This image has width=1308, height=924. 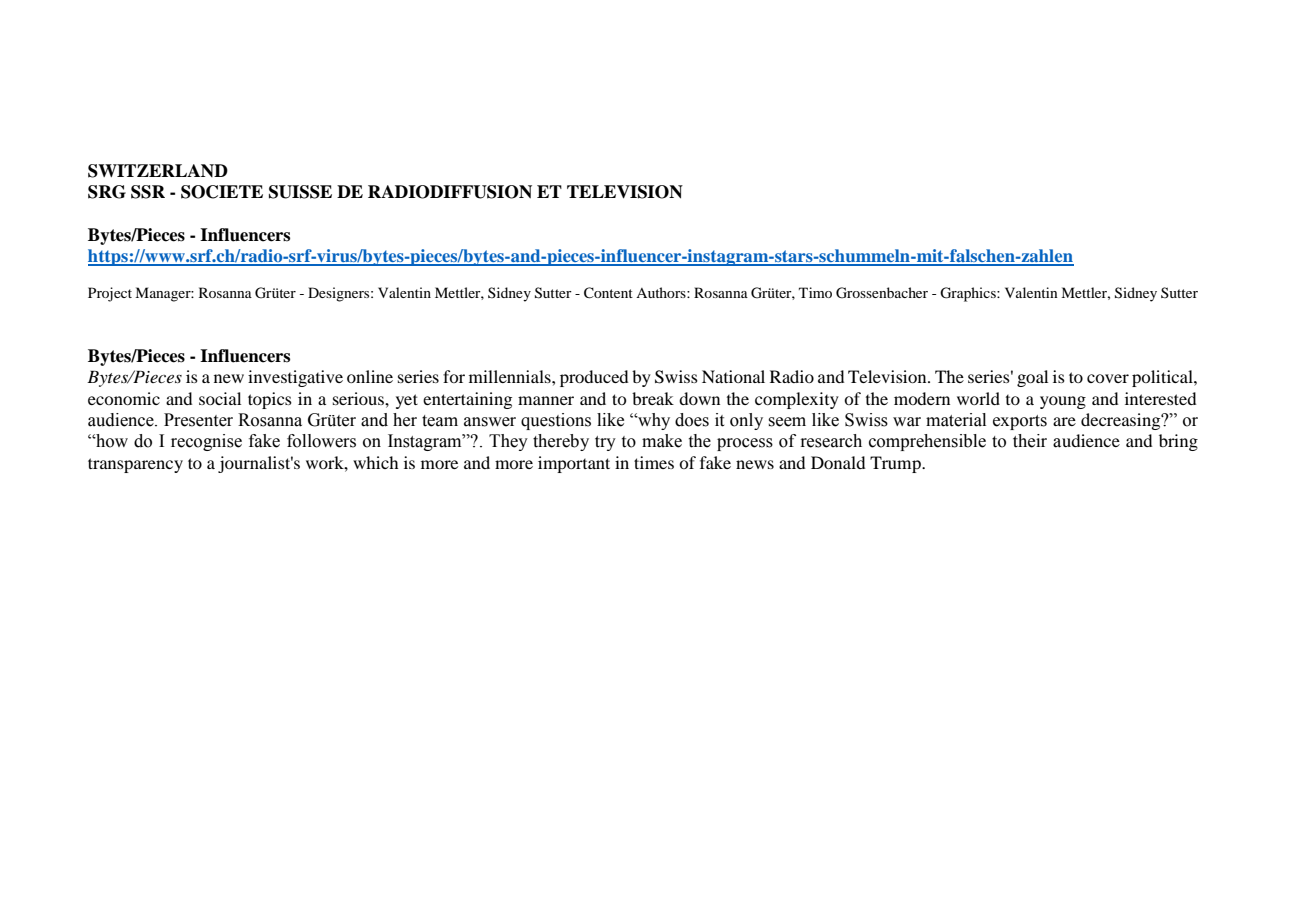 I want to click on goal, so click(x=1032, y=378).
